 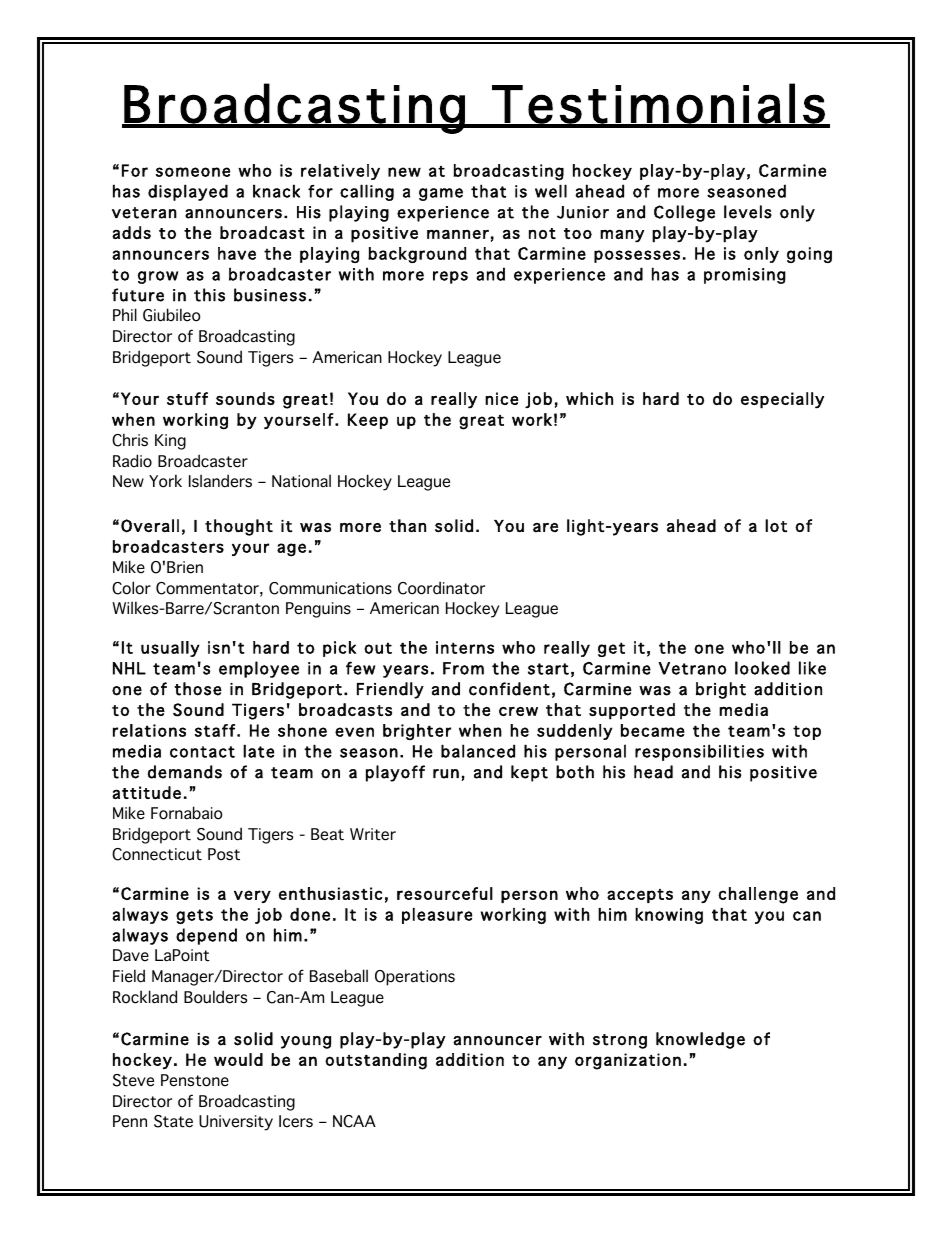 I want to click on knowledge, so click(x=700, y=1040).
